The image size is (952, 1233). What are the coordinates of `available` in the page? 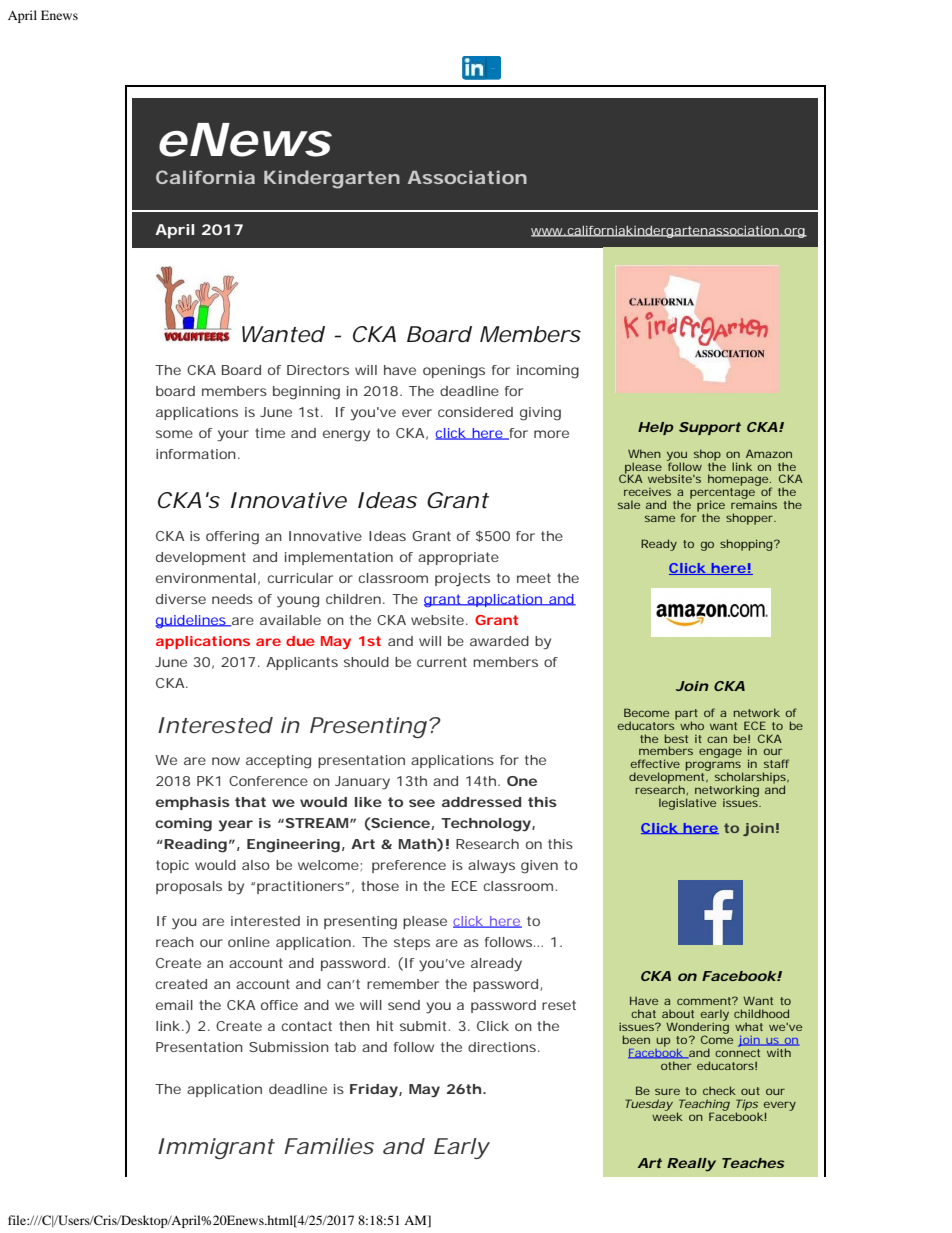 It's located at (290, 620).
